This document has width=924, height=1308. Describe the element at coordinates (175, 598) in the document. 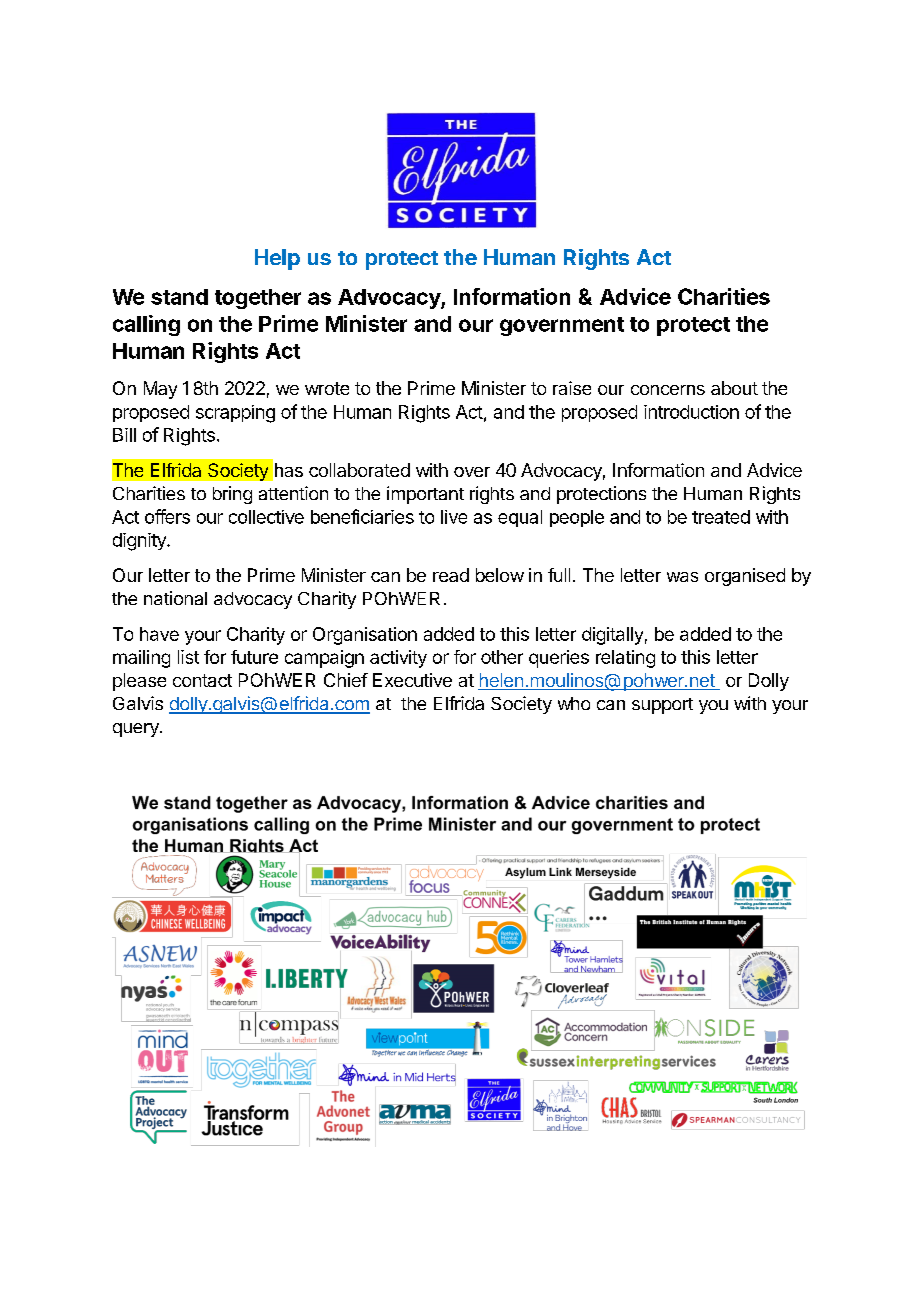

I see `national` at that location.
